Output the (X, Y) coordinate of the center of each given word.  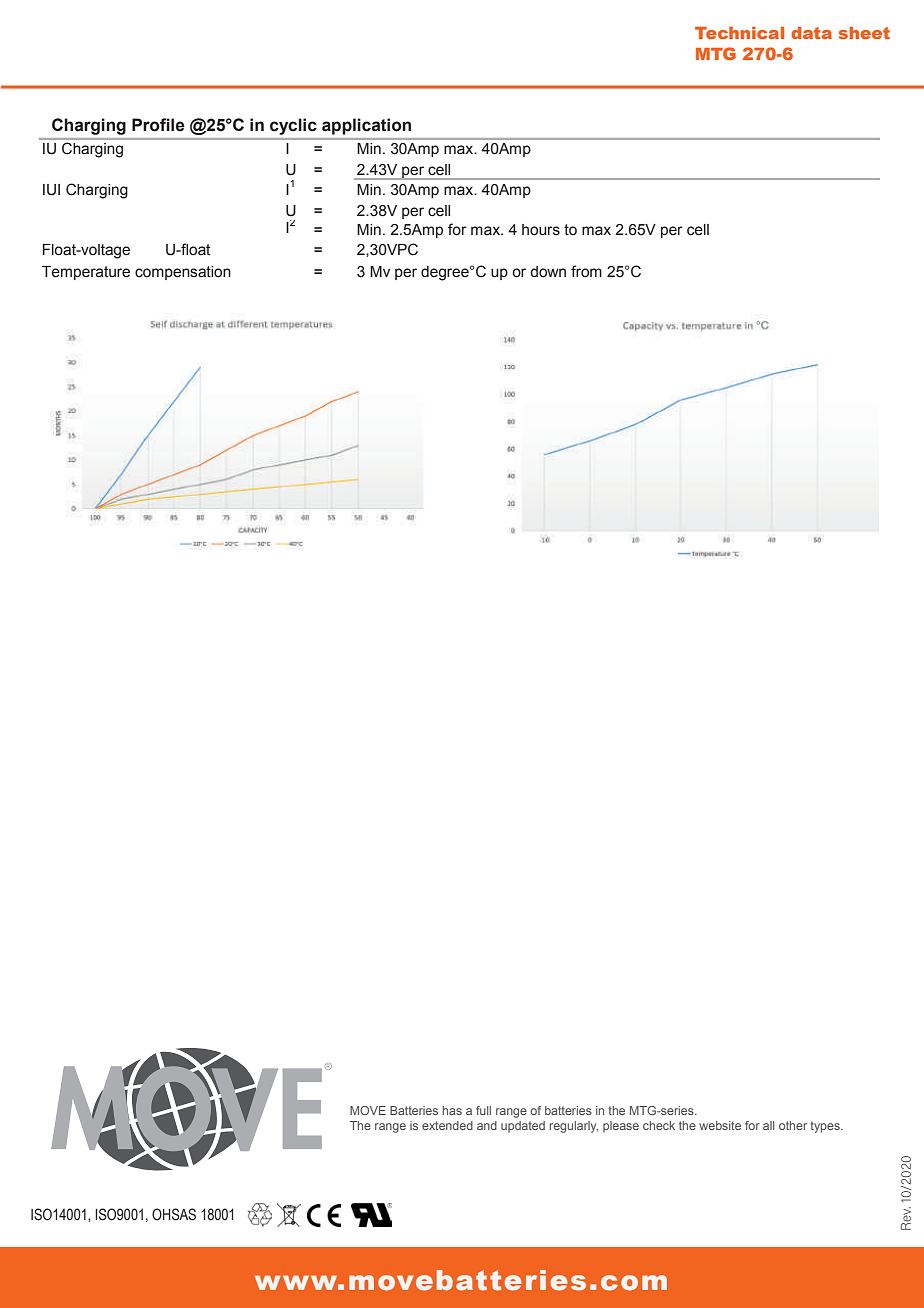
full (483, 1110)
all (769, 1125)
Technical (739, 33)
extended (447, 1125)
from (586, 271)
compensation (183, 273)
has (452, 1110)
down (548, 272)
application (366, 126)
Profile (158, 125)
